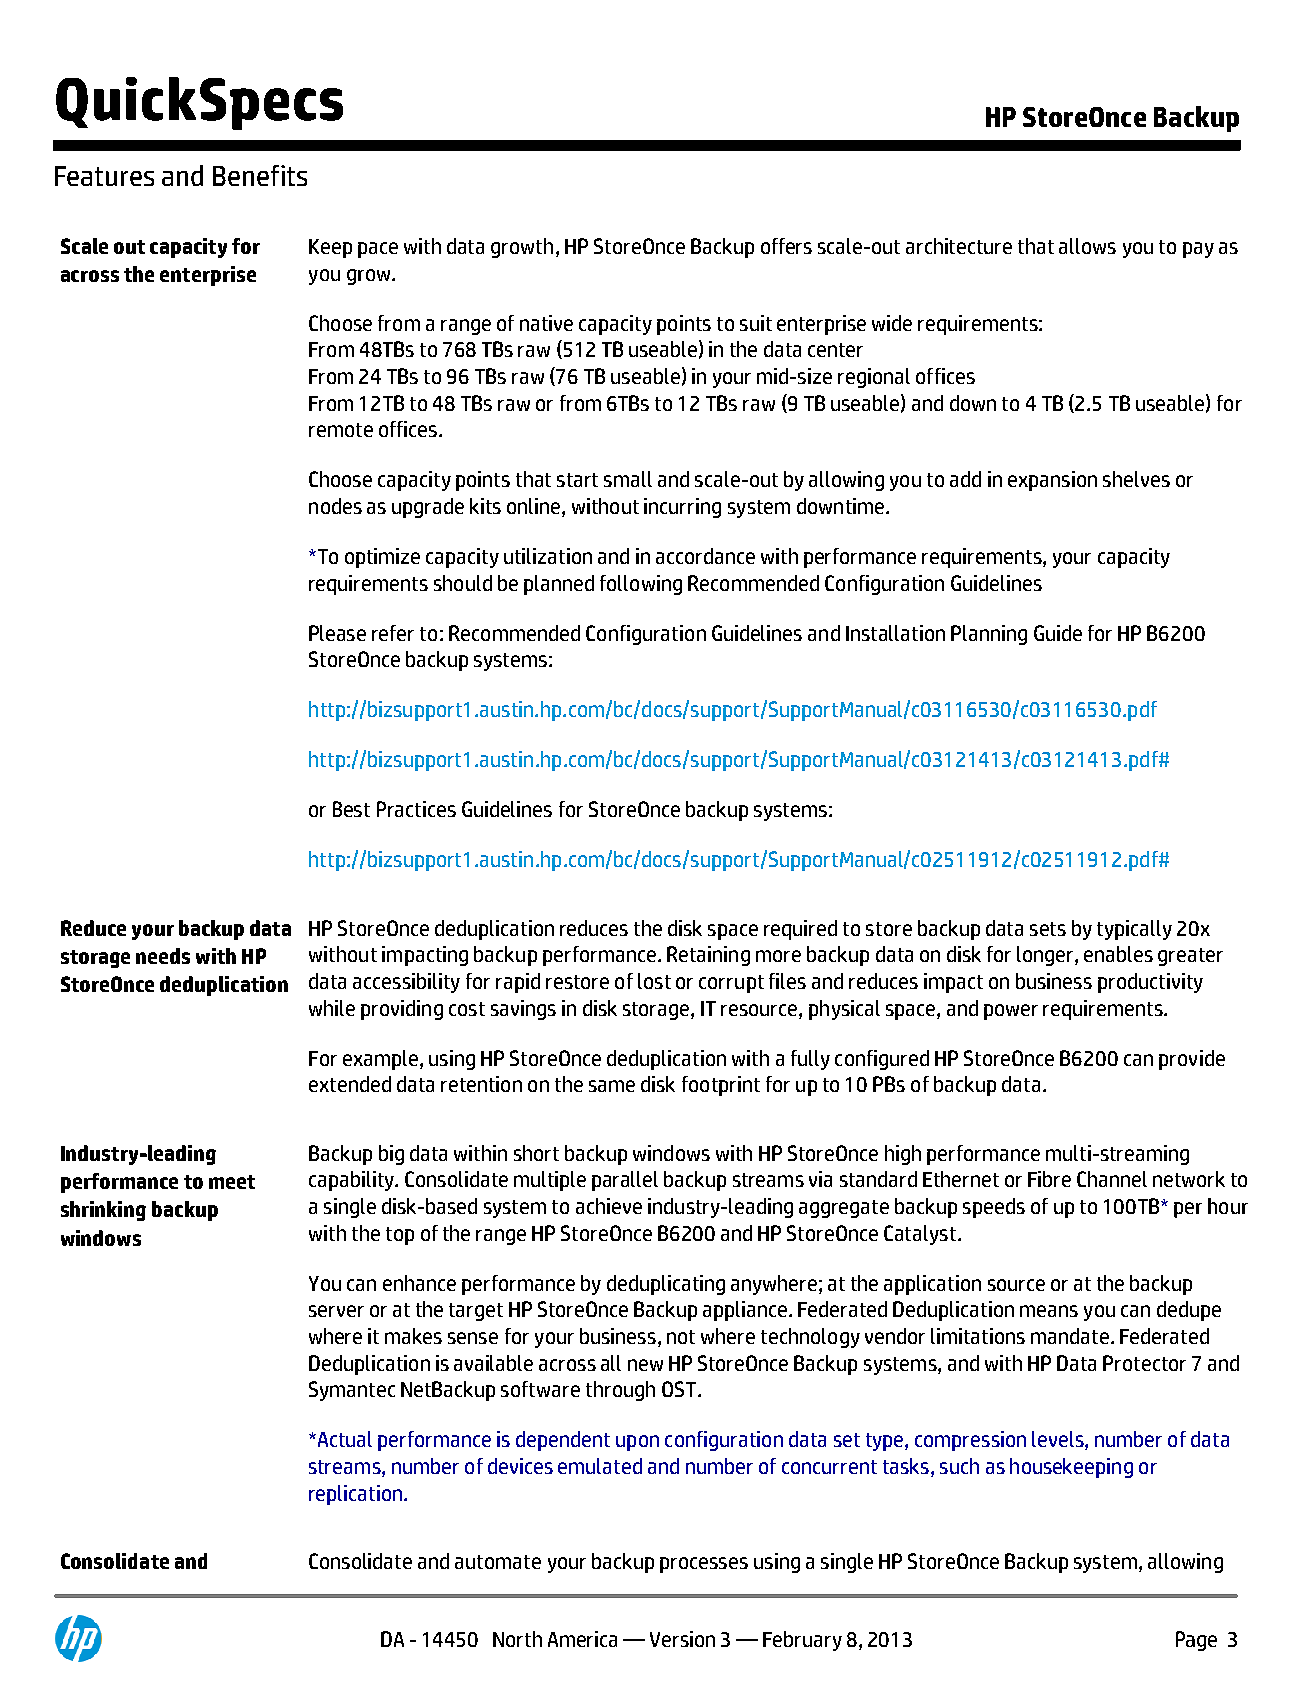 This image has height=1698, width=1316. What do you see at coordinates (708, 956) in the image?
I see `Retaining` at bounding box center [708, 956].
